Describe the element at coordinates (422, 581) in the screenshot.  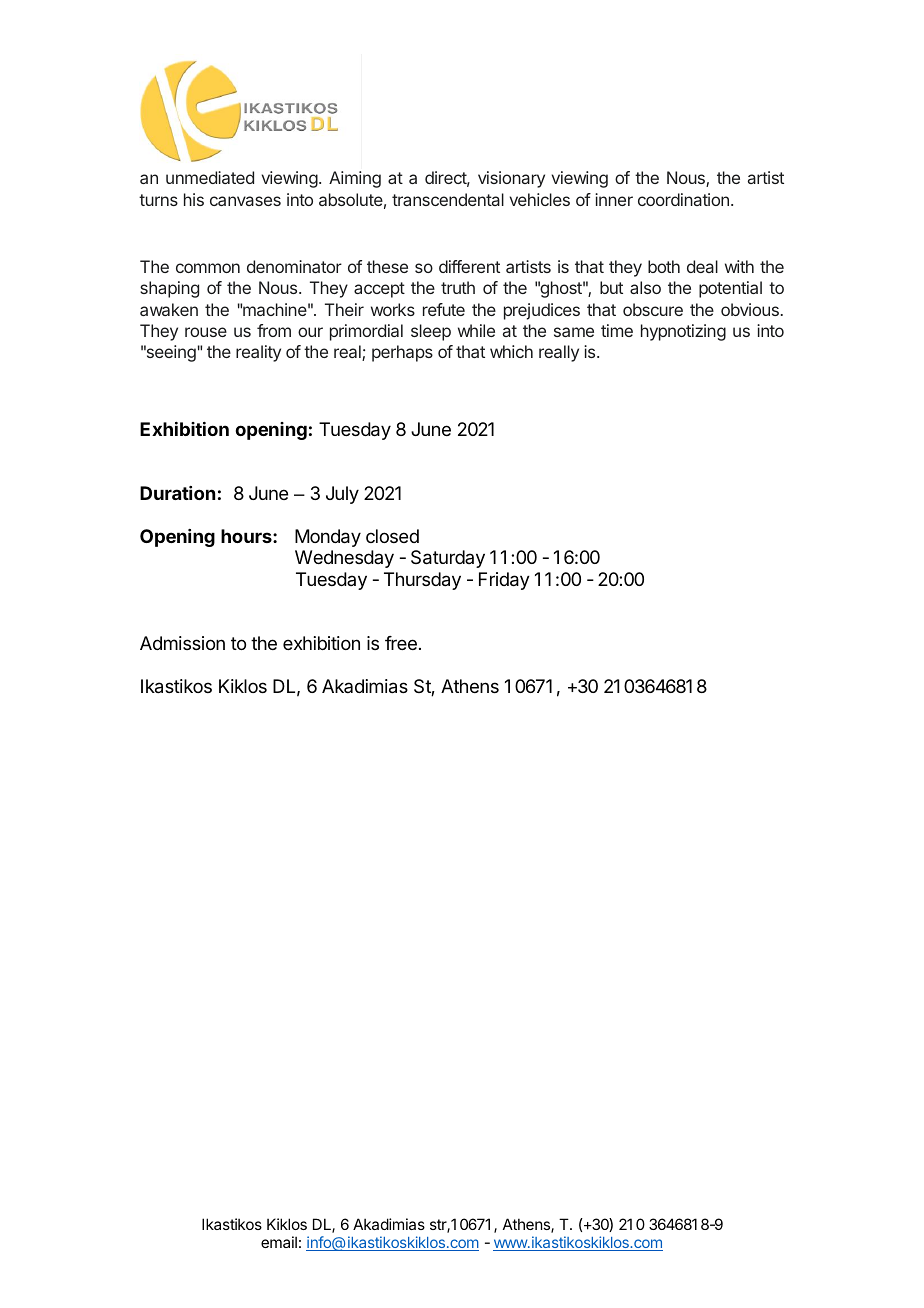
I see `Thursday` at that location.
